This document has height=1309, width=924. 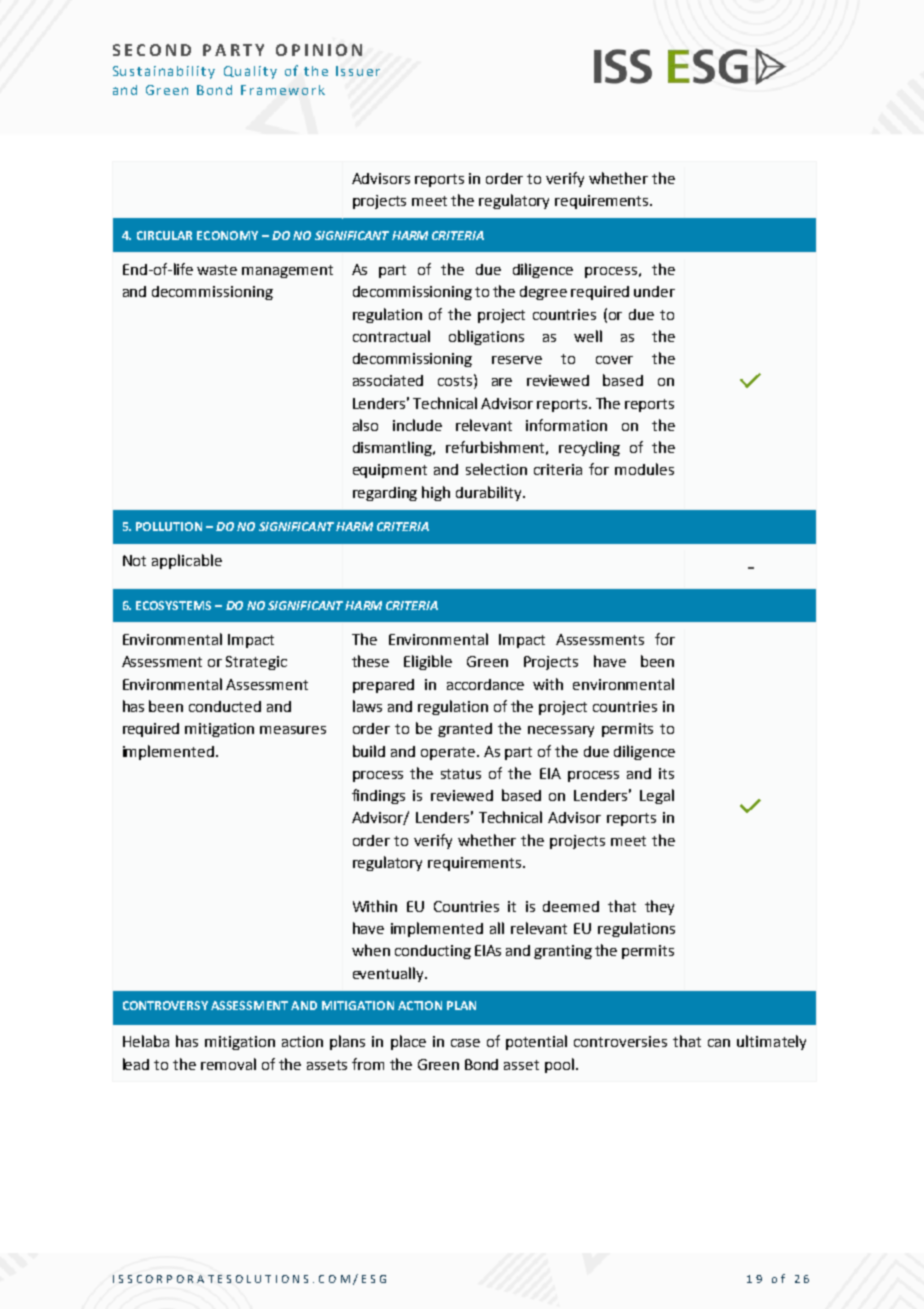 I want to click on waste, so click(x=217, y=270).
